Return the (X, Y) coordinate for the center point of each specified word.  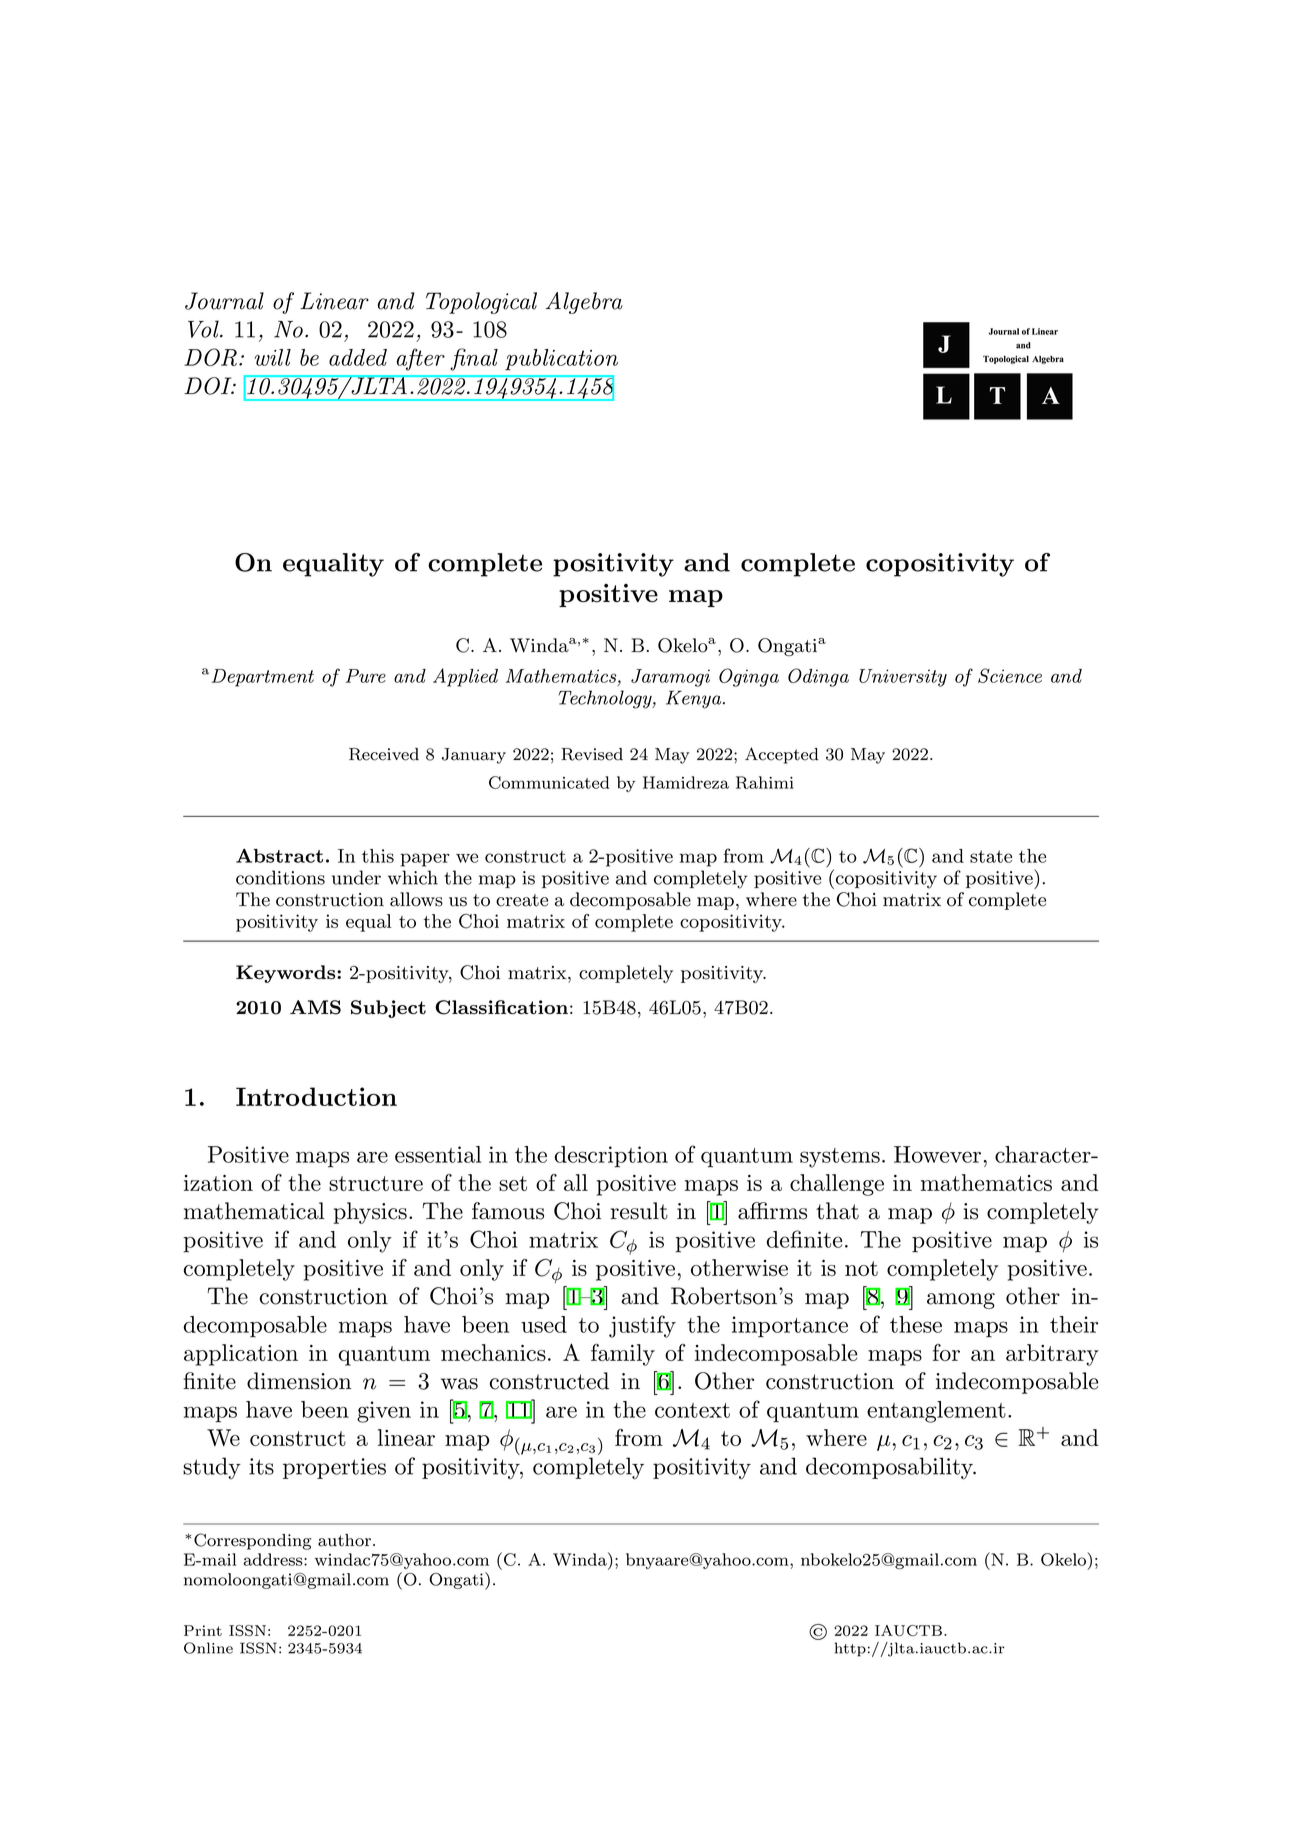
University (903, 678)
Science (1010, 675)
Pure (366, 676)
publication (561, 360)
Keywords (287, 974)
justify (642, 1326)
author (344, 1540)
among (961, 1301)
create (522, 900)
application (241, 1355)
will (272, 357)
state (991, 856)
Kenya (695, 699)
